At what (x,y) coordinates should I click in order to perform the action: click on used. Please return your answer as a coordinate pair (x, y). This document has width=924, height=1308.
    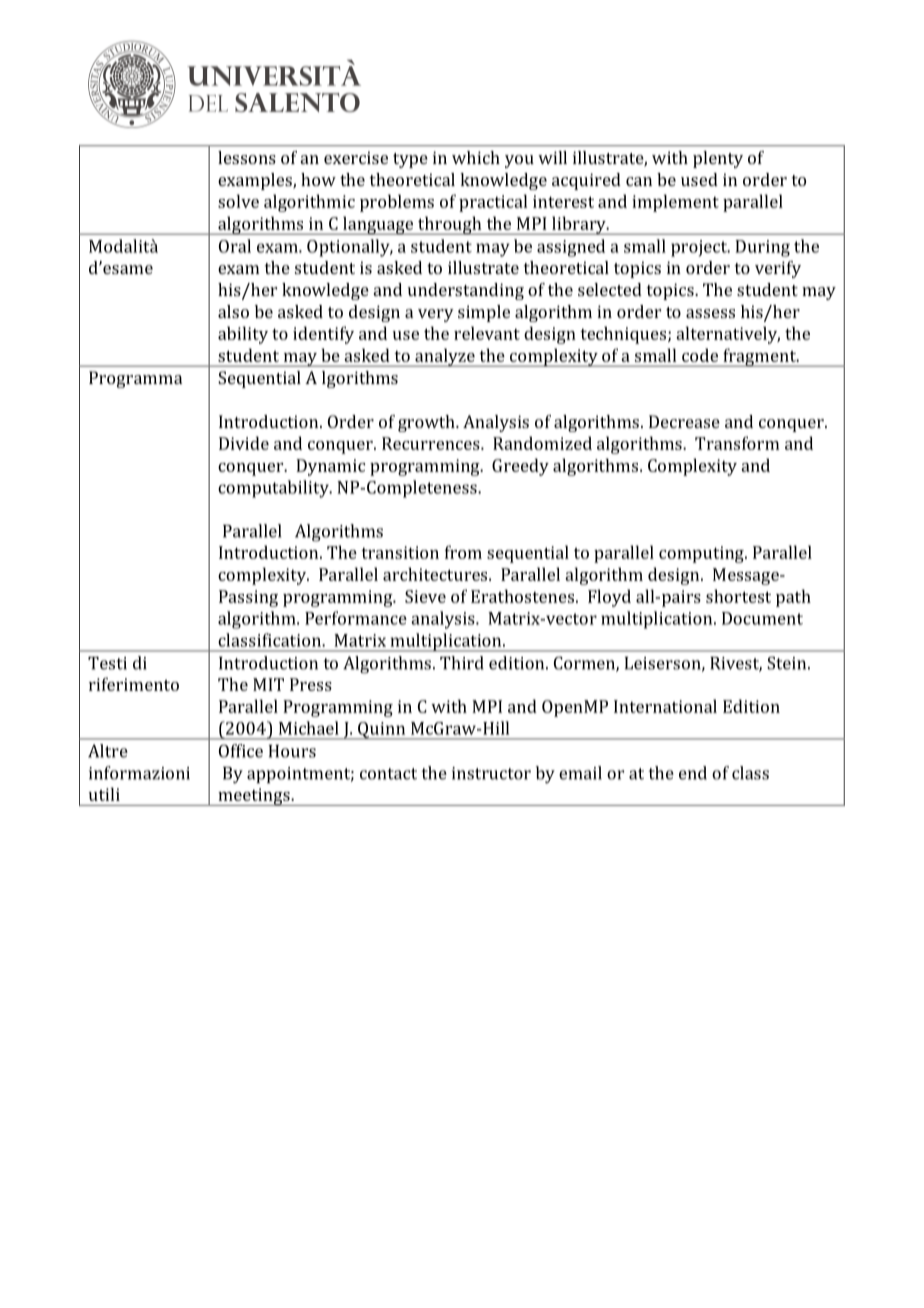
    Looking at the image, I should click on (699, 179).
